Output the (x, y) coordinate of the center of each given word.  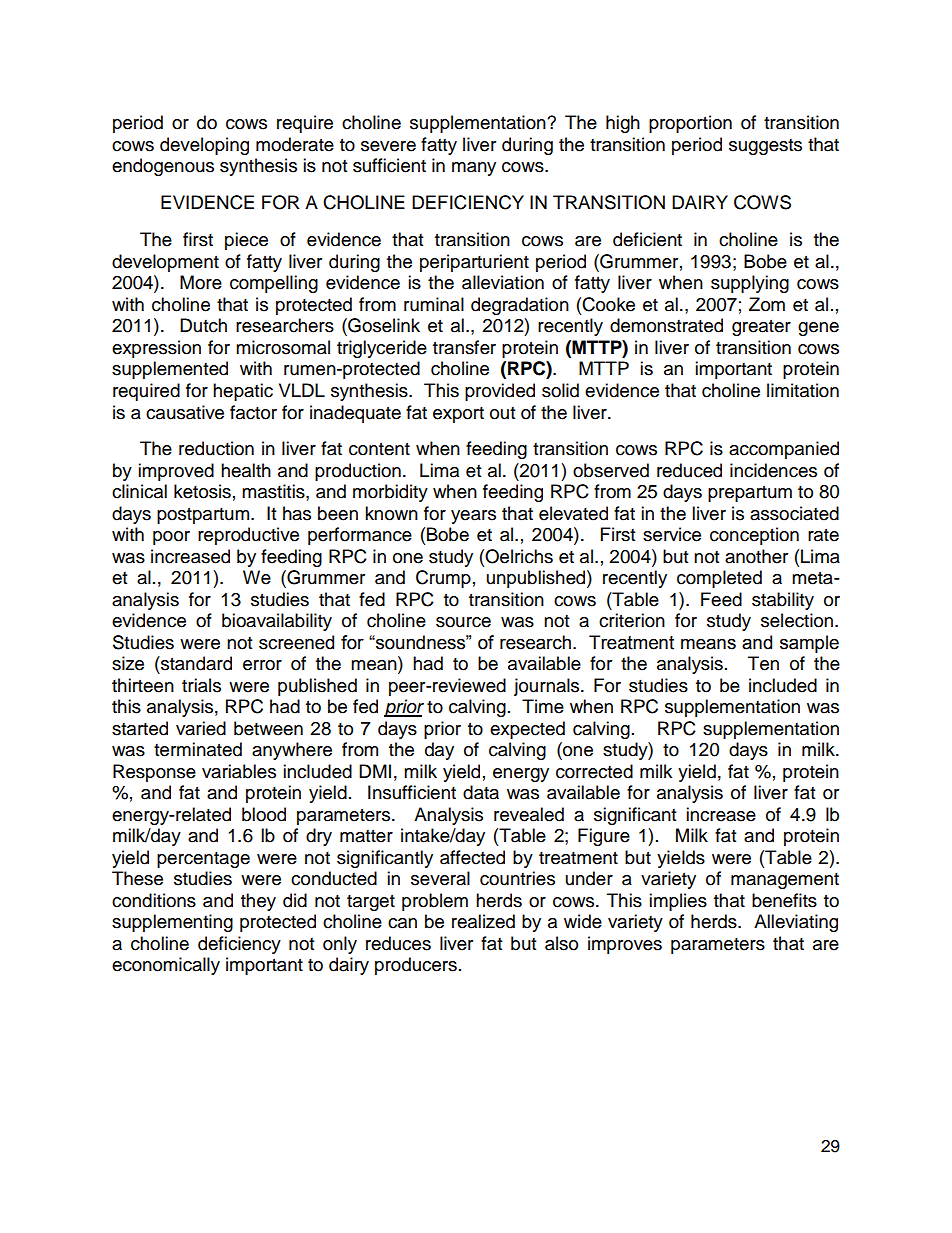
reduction (216, 448)
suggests (765, 147)
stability (783, 601)
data (481, 792)
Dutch (203, 325)
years (473, 517)
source (463, 622)
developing (204, 146)
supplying (750, 284)
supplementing (172, 923)
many (474, 169)
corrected (594, 771)
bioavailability (277, 622)
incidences (773, 470)
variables (239, 771)
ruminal (434, 304)
